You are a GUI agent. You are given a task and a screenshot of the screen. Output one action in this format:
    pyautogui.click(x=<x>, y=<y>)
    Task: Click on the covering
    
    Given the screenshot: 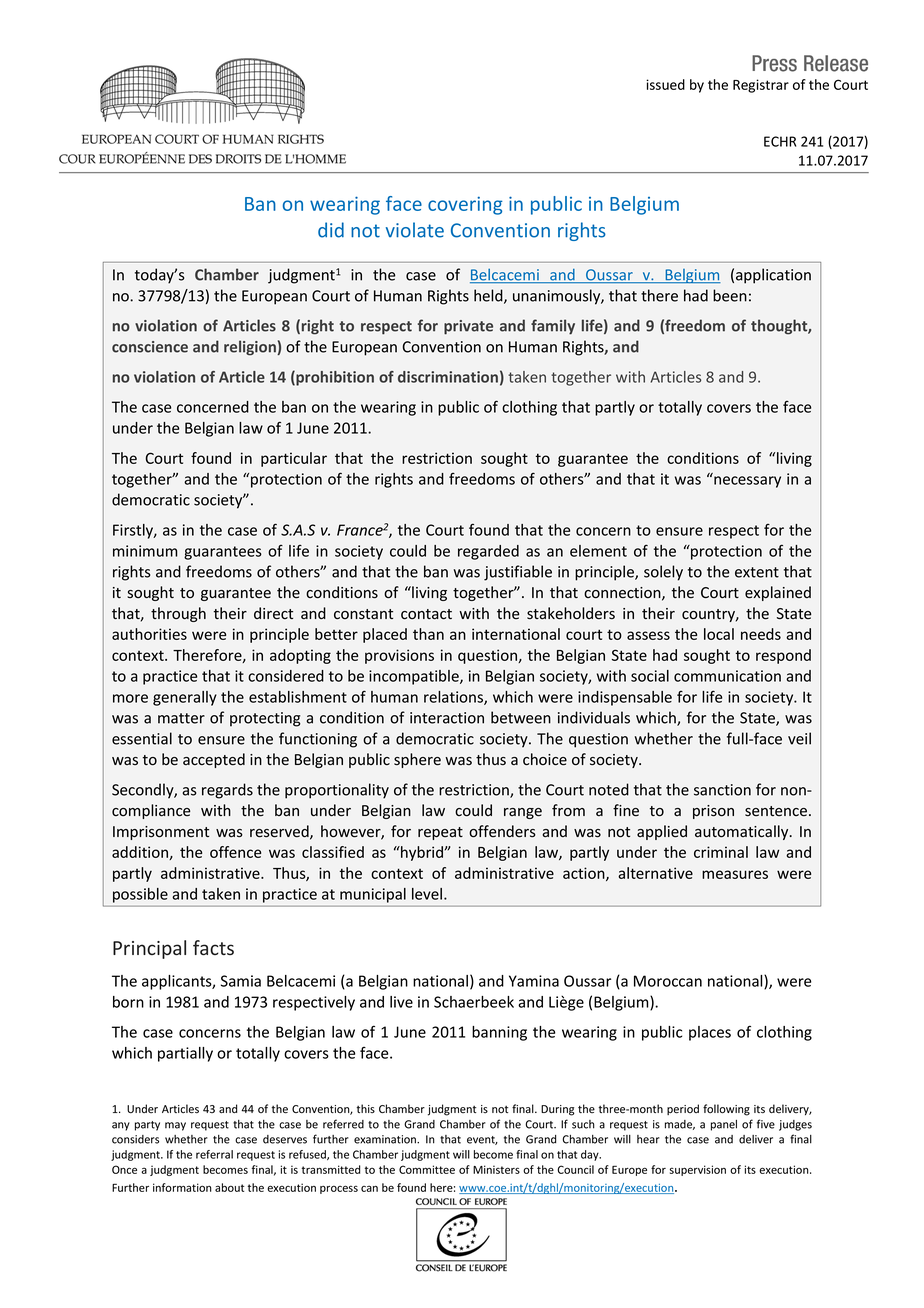 What is the action you would take?
    pyautogui.click(x=465, y=206)
